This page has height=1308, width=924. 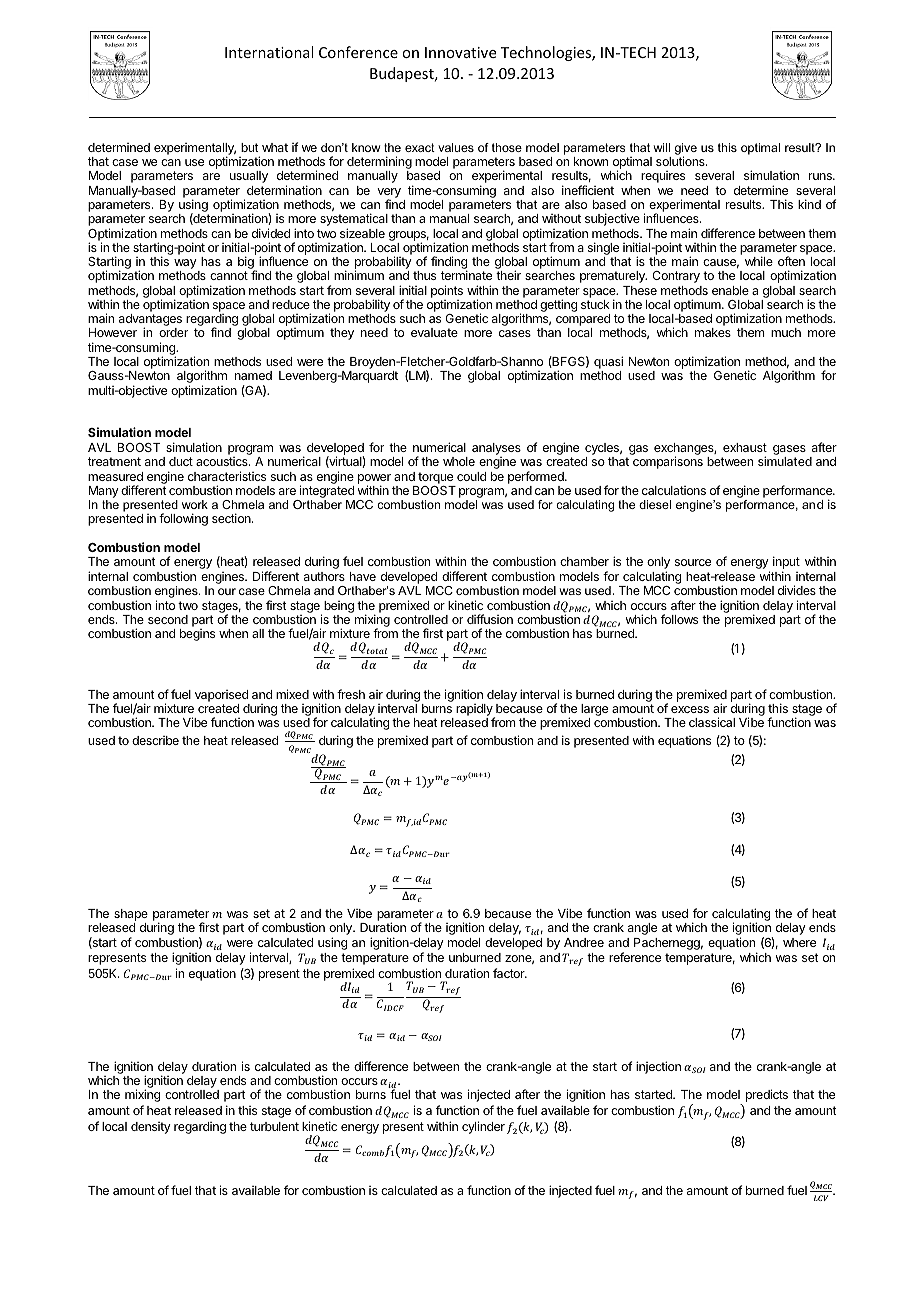 I want to click on predicts, so click(x=767, y=1095).
